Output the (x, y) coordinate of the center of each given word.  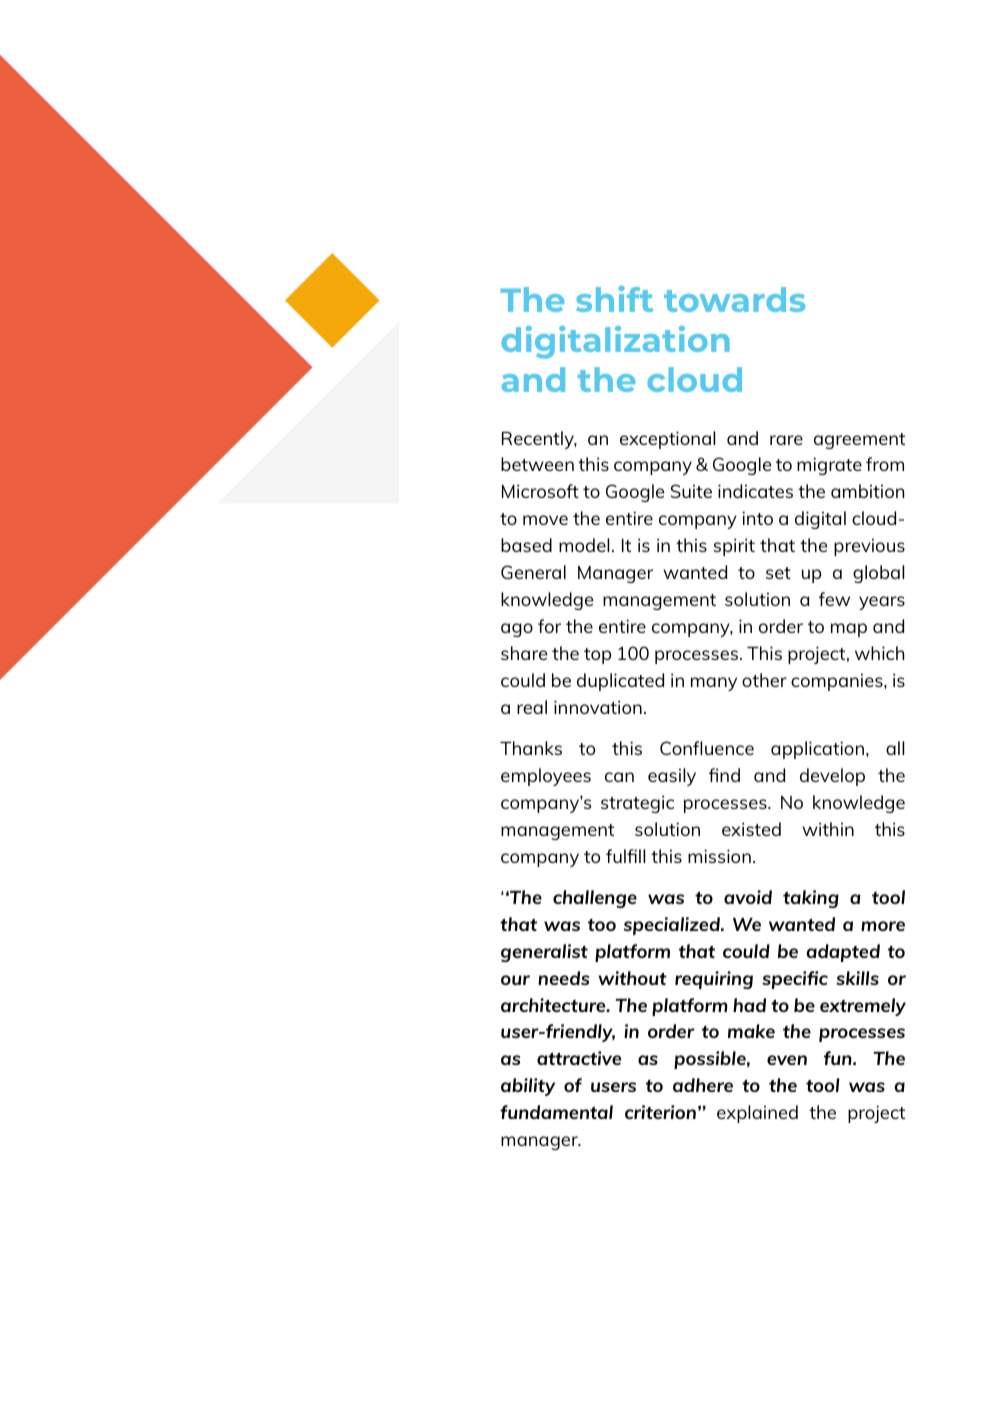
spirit (734, 547)
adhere (703, 1085)
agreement (859, 441)
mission (719, 856)
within (828, 829)
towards (734, 299)
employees (546, 777)
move (545, 520)
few (834, 599)
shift (614, 299)
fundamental (556, 1112)
